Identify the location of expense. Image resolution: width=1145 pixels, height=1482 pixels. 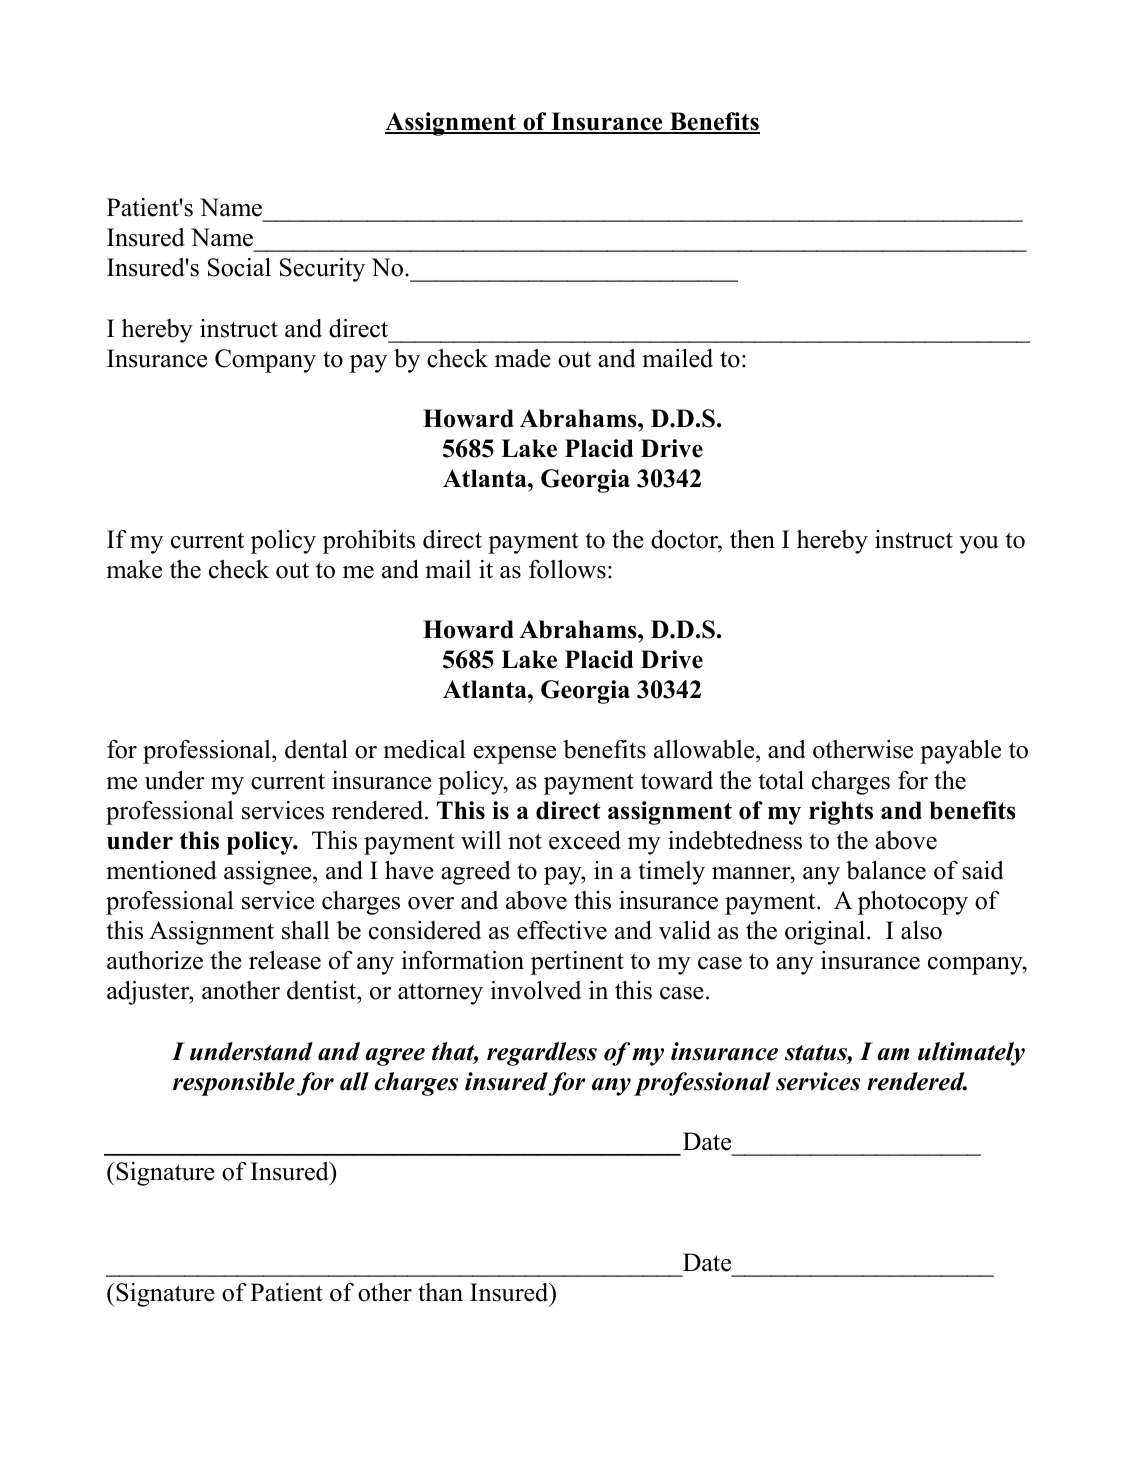
(514, 755).
